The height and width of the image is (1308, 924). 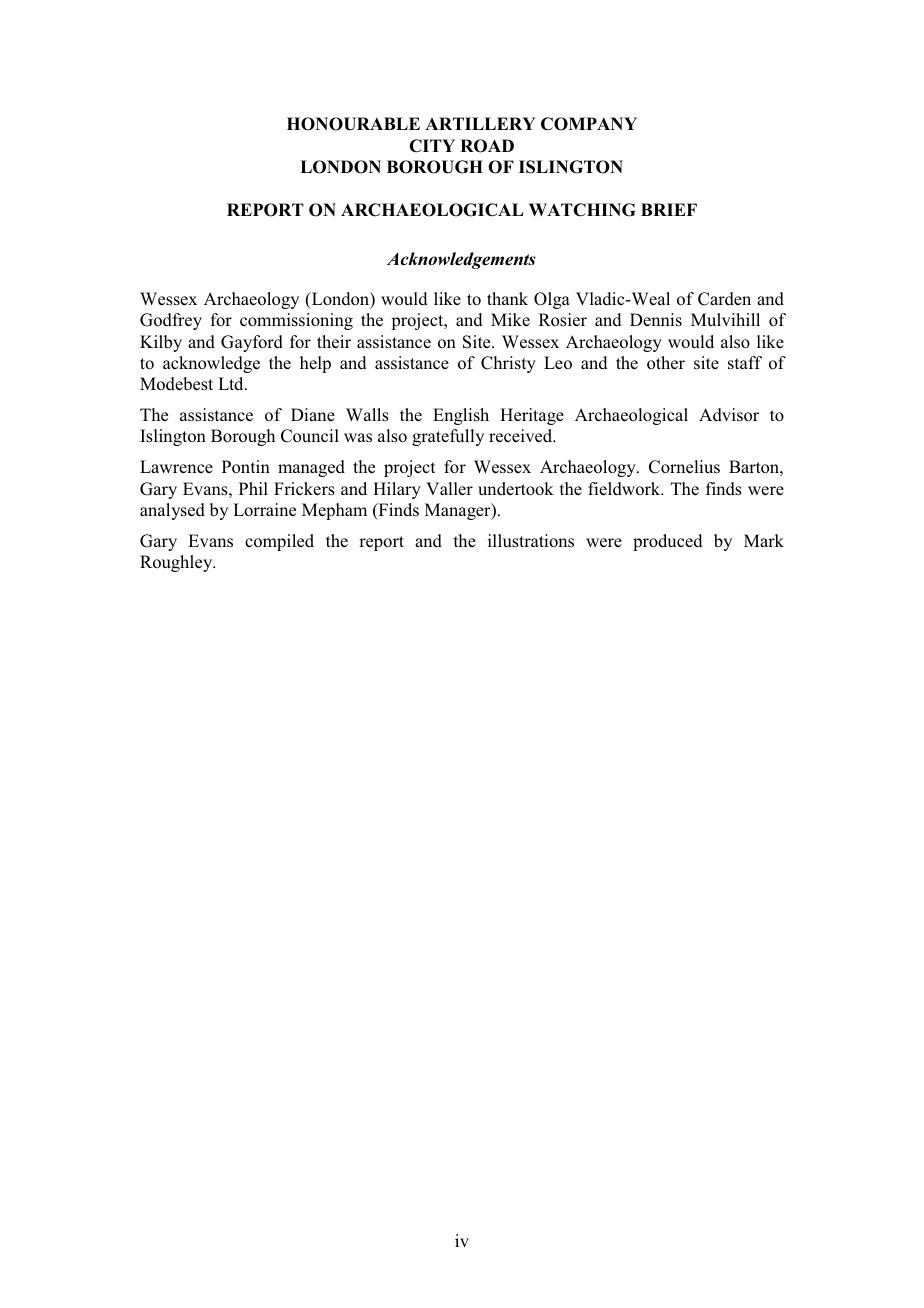 What do you see at coordinates (589, 124) in the image?
I see `COMPANY` at bounding box center [589, 124].
